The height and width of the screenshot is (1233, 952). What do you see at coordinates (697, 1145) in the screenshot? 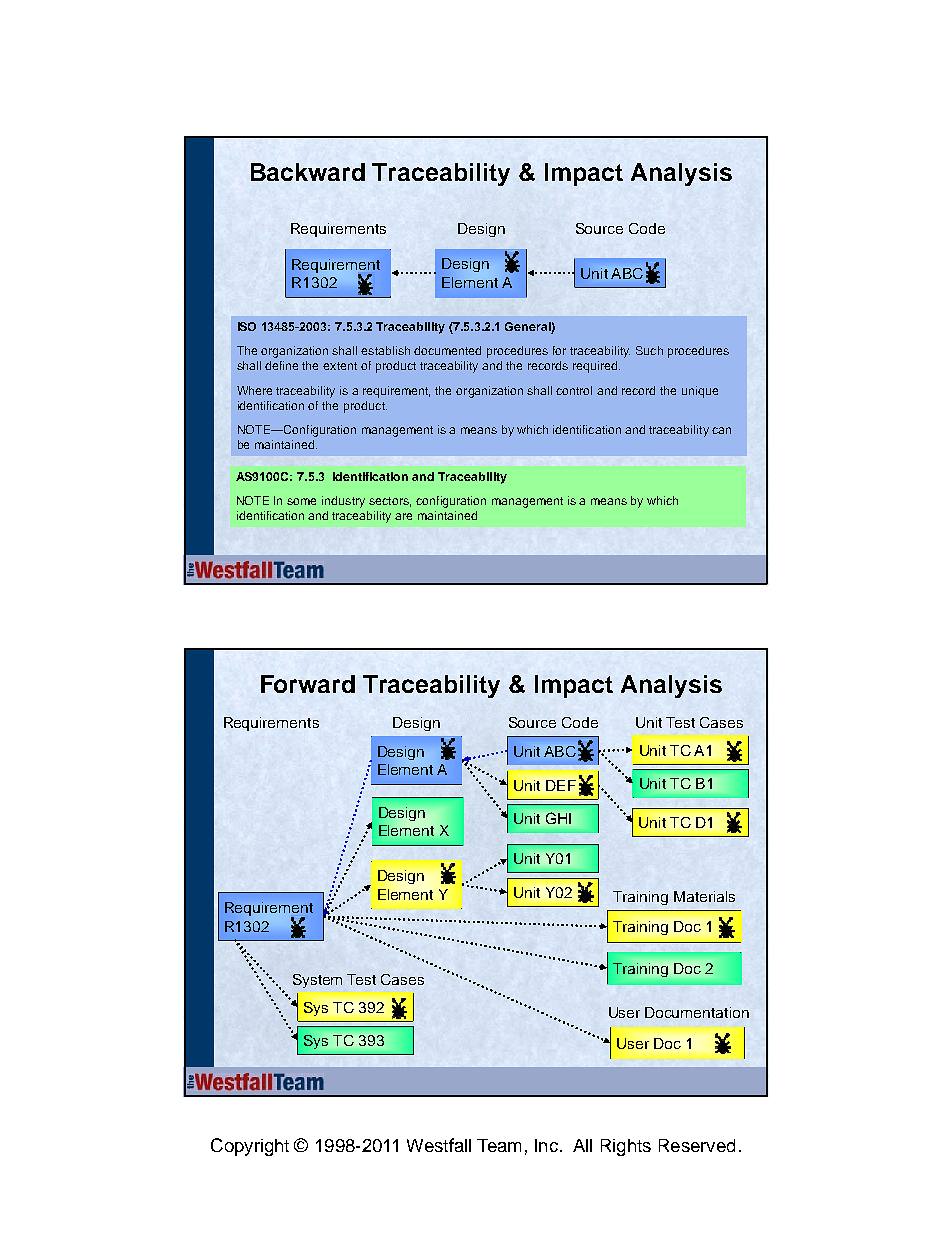
I see `Reserved` at bounding box center [697, 1145].
